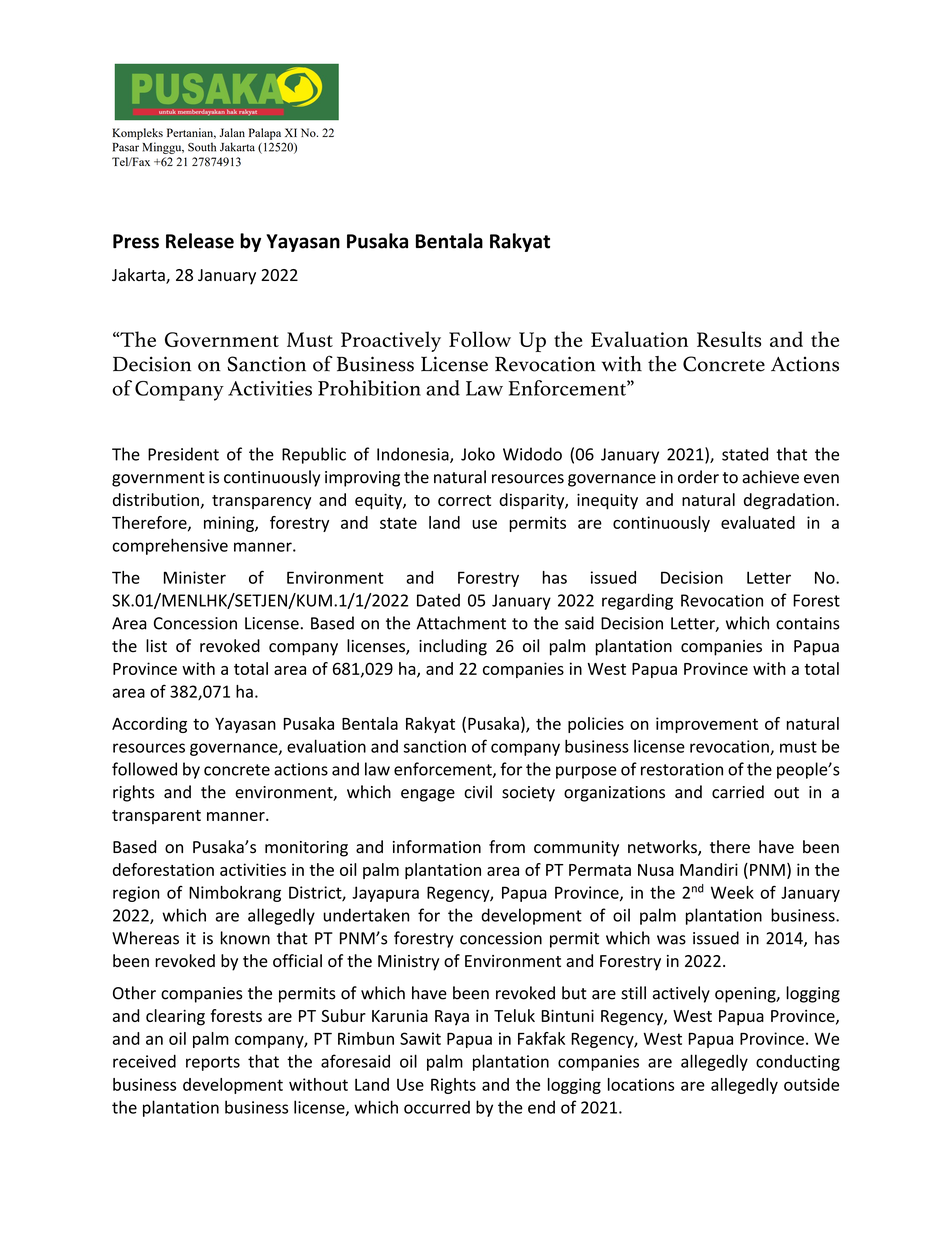 The width and height of the page is (952, 1233). I want to click on Prohibition, so click(369, 388).
